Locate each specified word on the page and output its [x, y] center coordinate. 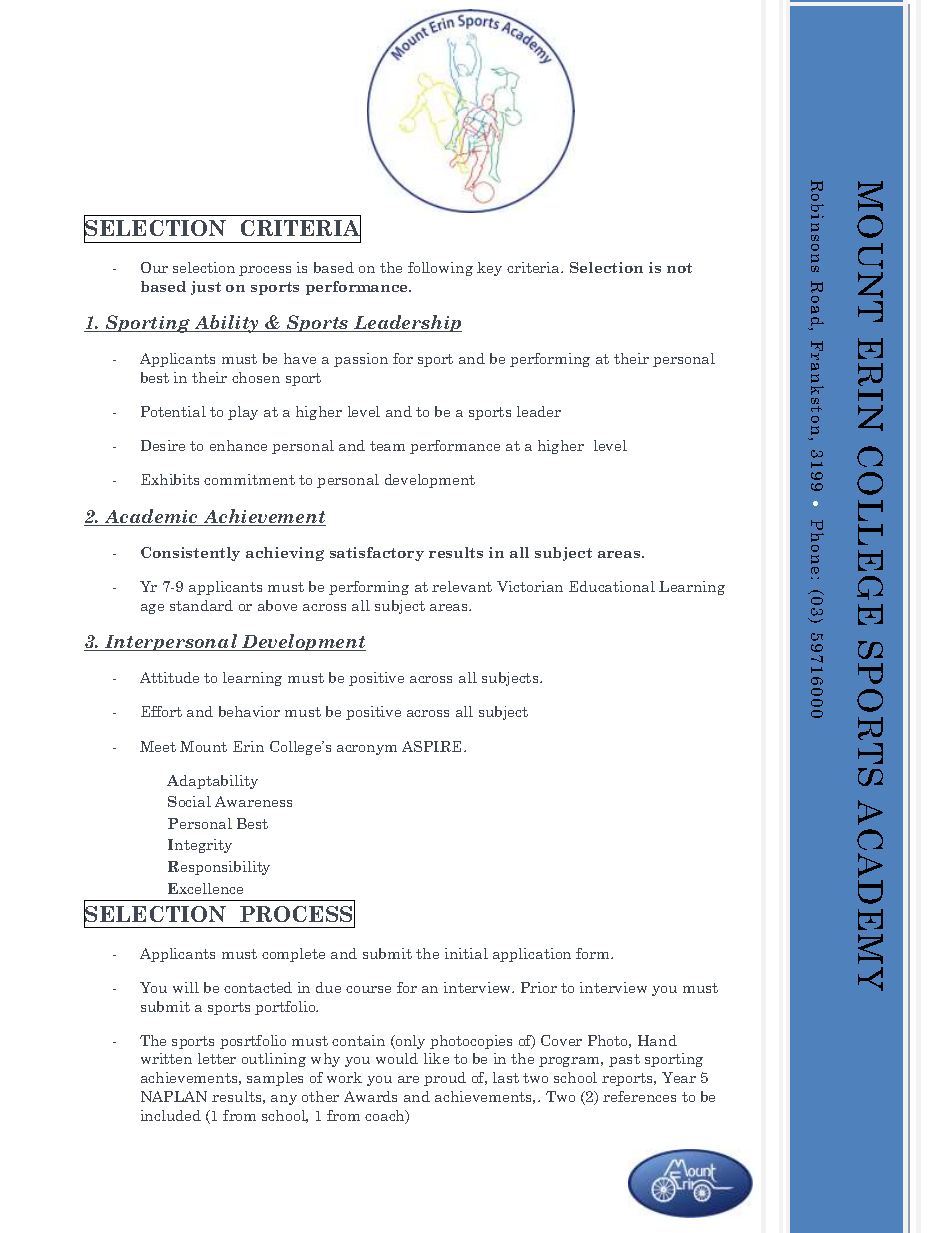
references [639, 1096]
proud [445, 1079]
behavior [249, 711]
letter [217, 1058]
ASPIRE [431, 746]
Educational [612, 586]
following [440, 269]
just [206, 288]
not [679, 268]
